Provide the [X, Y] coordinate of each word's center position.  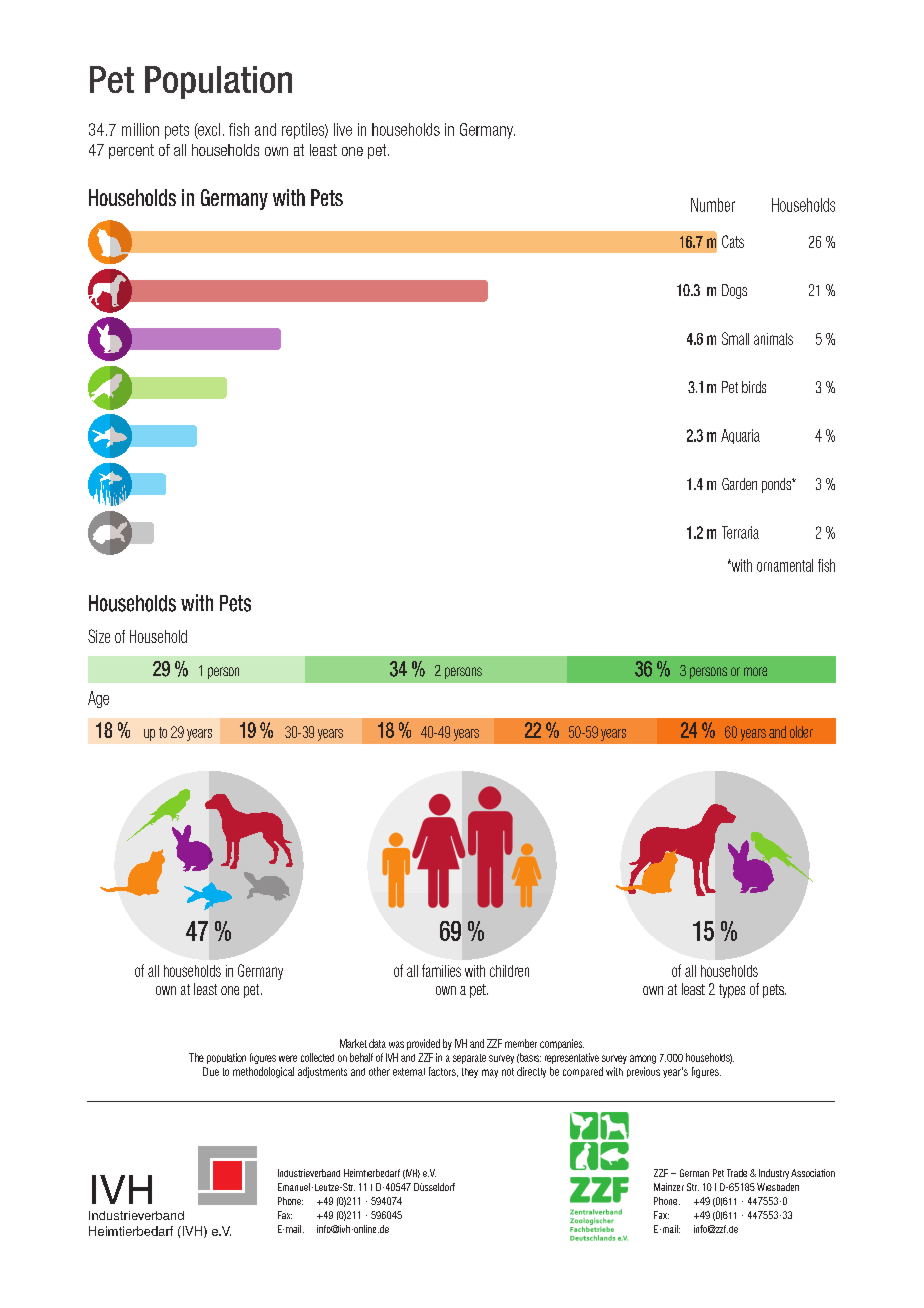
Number [713, 205]
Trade [737, 1173]
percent [131, 151]
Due [211, 1071]
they [470, 1073]
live [343, 129]
